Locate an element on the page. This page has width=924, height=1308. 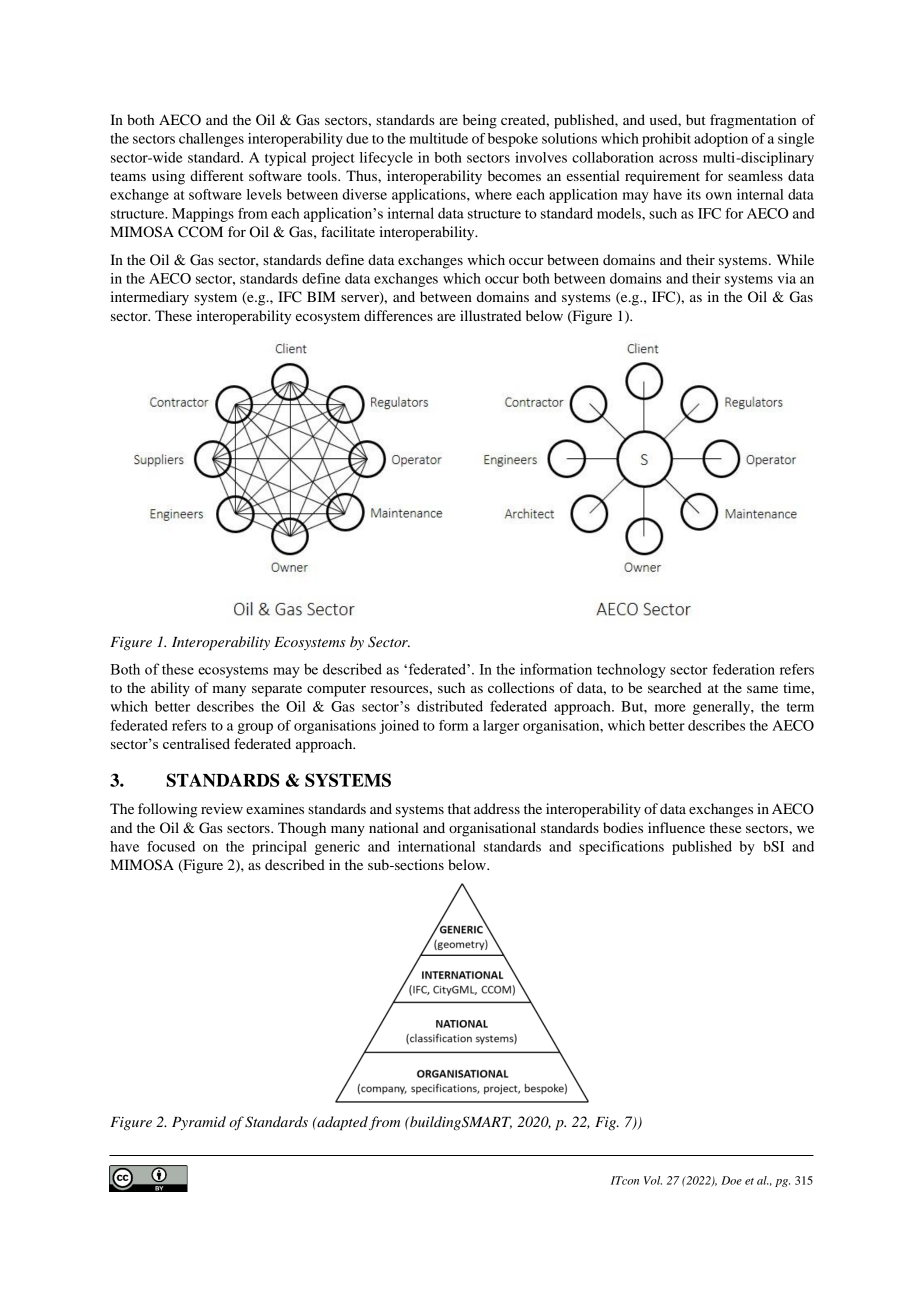
adapted is located at coordinates (341, 1123).
